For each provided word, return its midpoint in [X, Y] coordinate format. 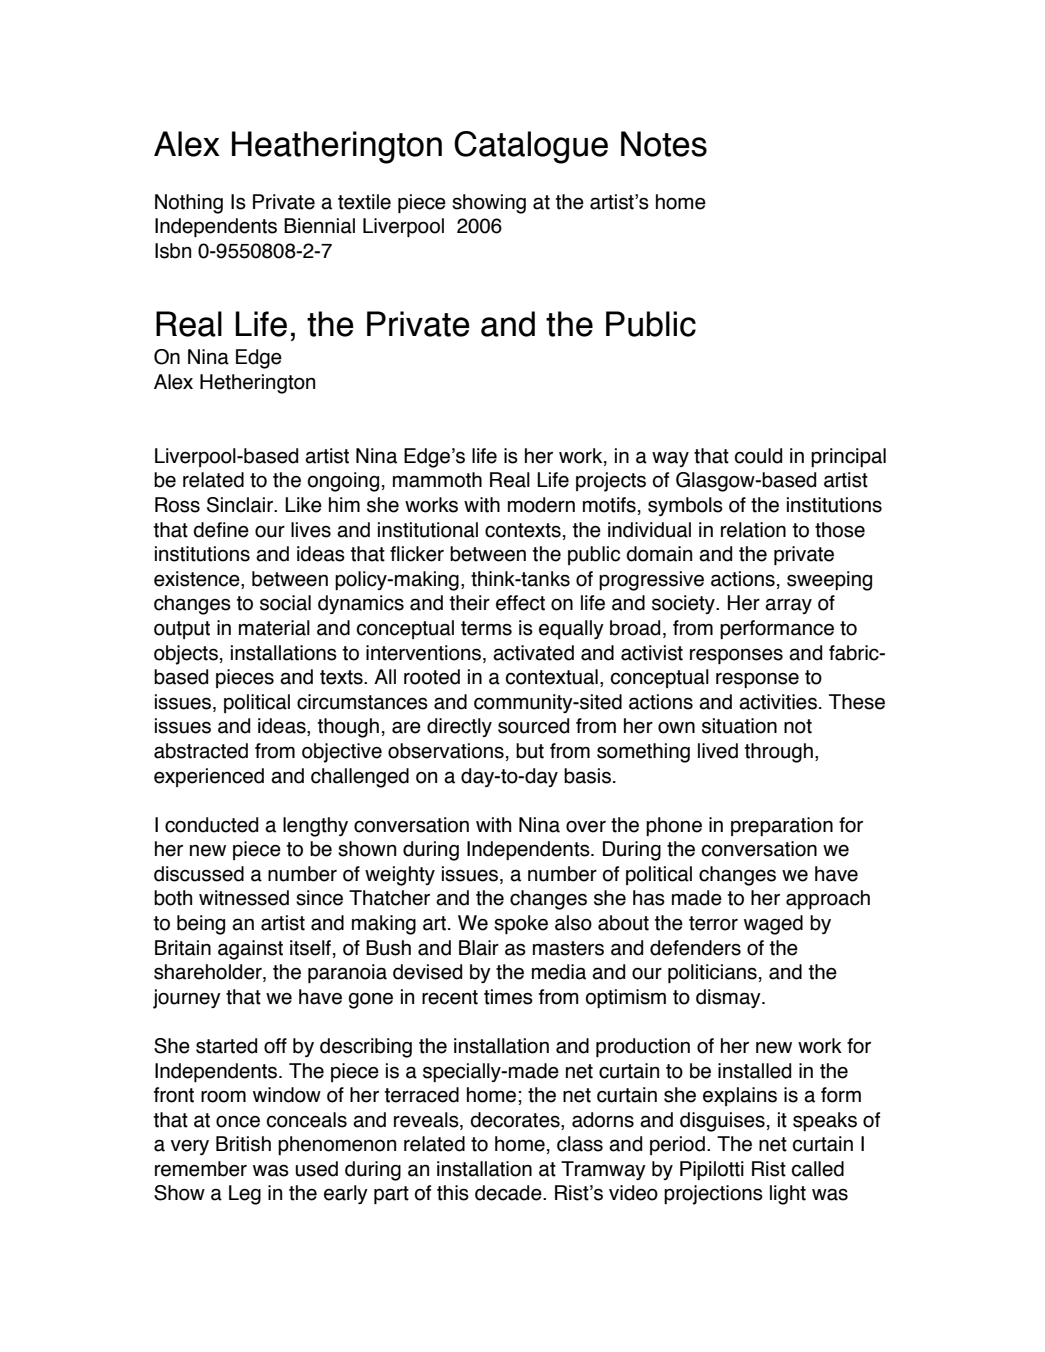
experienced [209, 777]
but [530, 751]
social [285, 603]
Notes [664, 144]
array [788, 606]
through [779, 753]
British [243, 1144]
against [250, 950]
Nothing [189, 204]
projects [611, 482]
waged [773, 925]
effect [520, 603]
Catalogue [531, 147]
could [758, 456]
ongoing [343, 482]
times [508, 997]
